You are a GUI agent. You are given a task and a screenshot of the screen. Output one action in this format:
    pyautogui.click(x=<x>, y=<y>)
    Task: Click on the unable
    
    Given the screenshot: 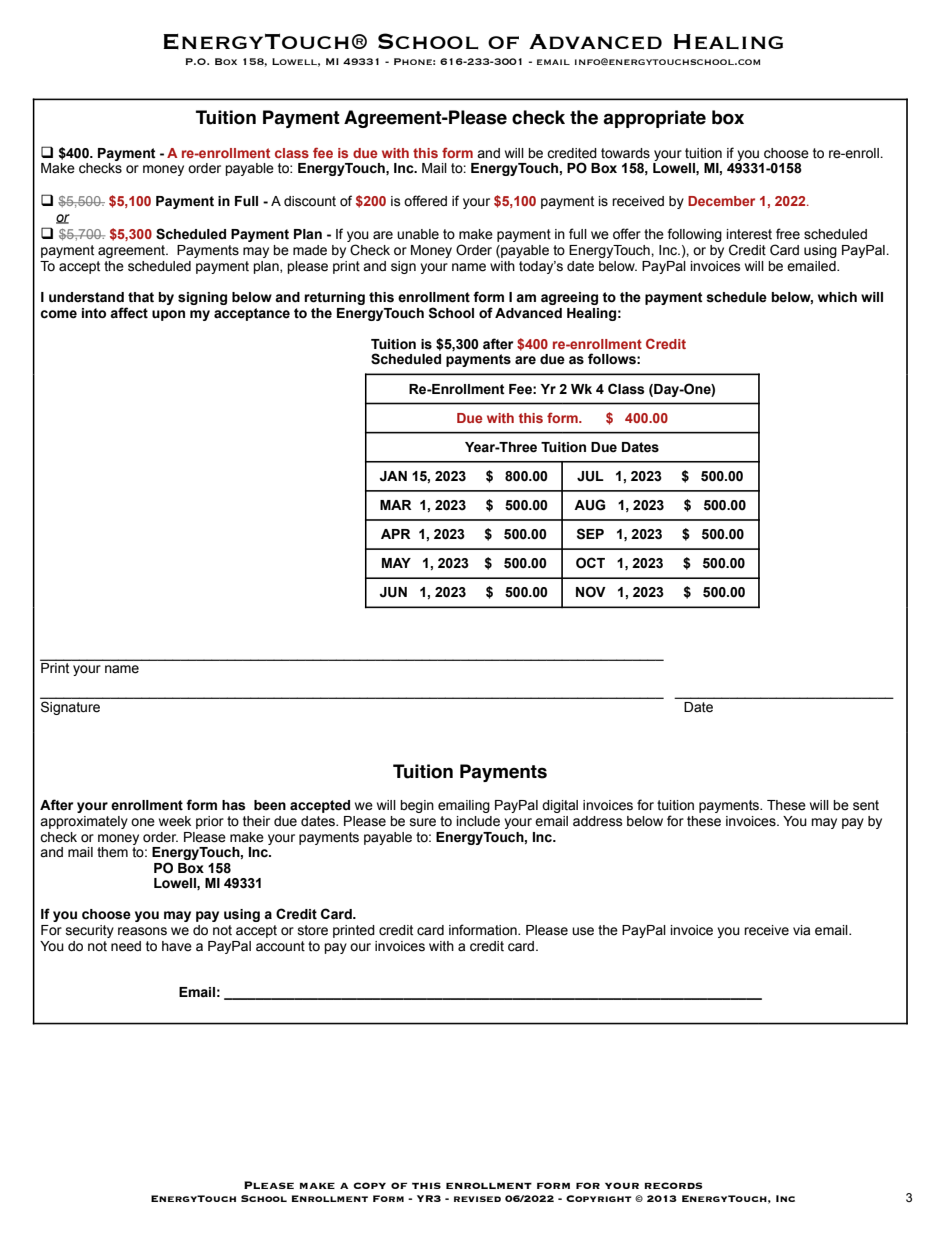 What is the action you would take?
    pyautogui.click(x=418, y=234)
